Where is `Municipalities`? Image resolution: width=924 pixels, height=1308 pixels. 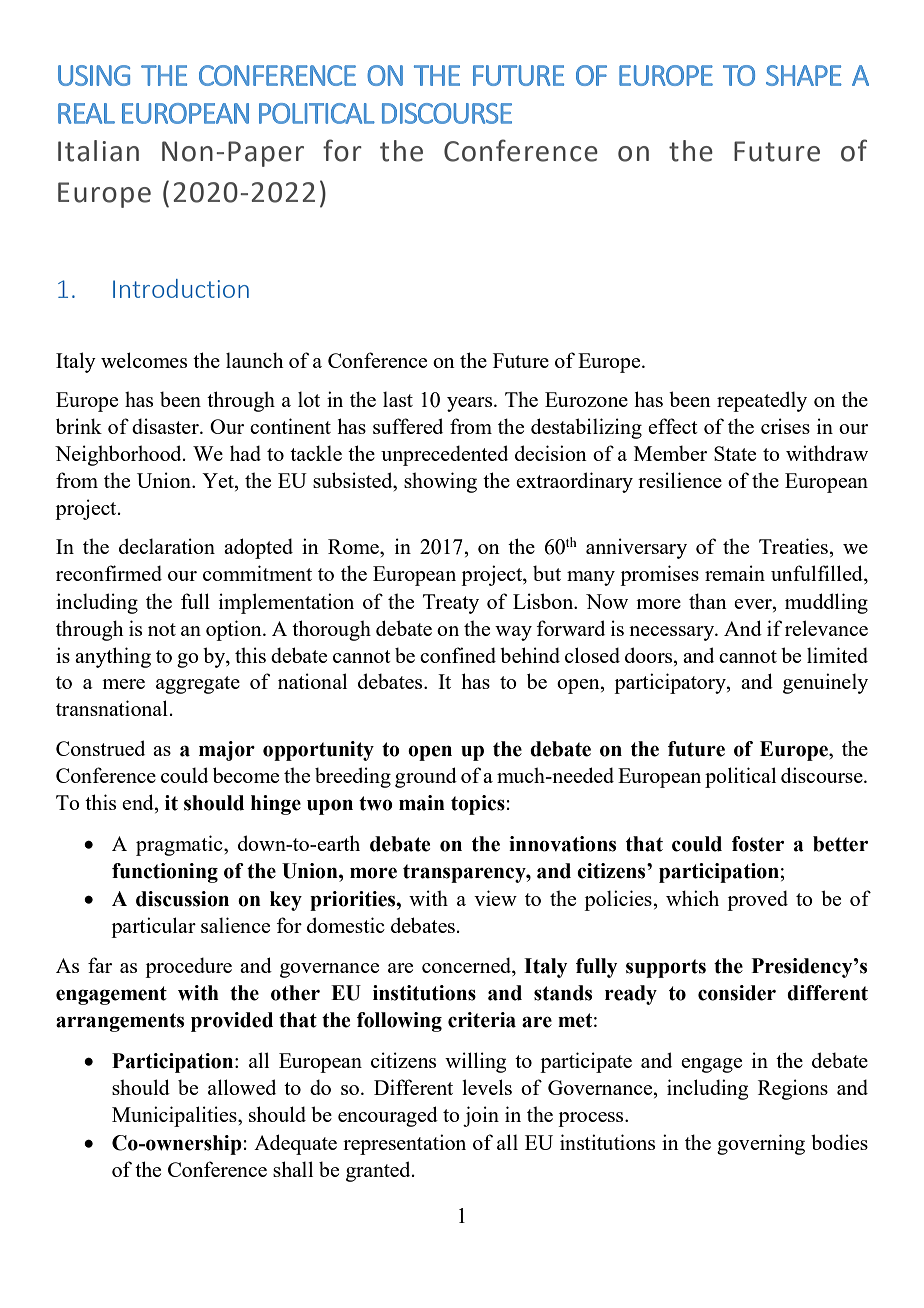
Municipalities is located at coordinates (175, 1116).
